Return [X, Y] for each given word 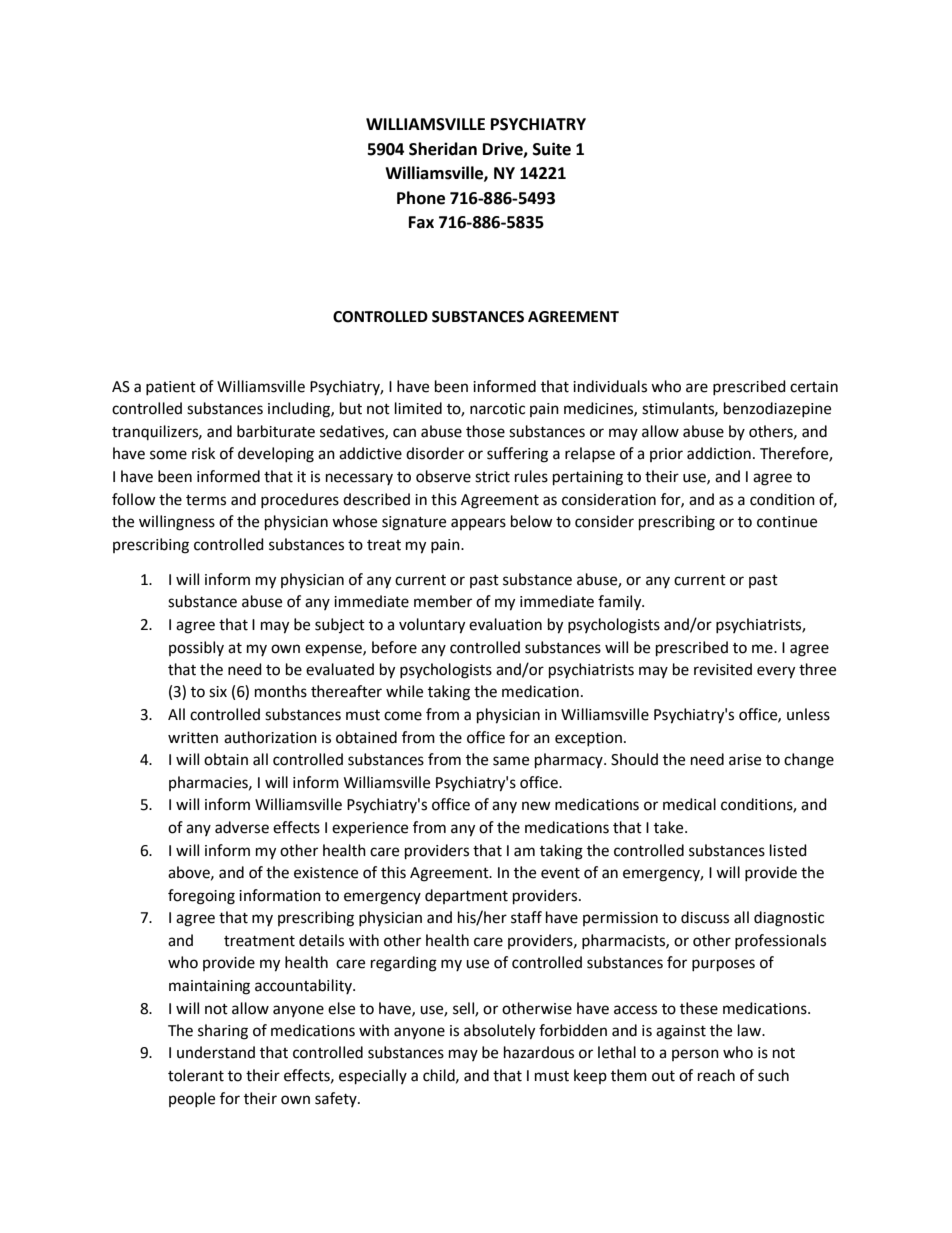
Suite [552, 149]
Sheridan [443, 149]
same [511, 761]
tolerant [196, 1075]
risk [203, 453]
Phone [421, 198]
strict [492, 477]
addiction [719, 453]
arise [745, 760]
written [193, 738]
